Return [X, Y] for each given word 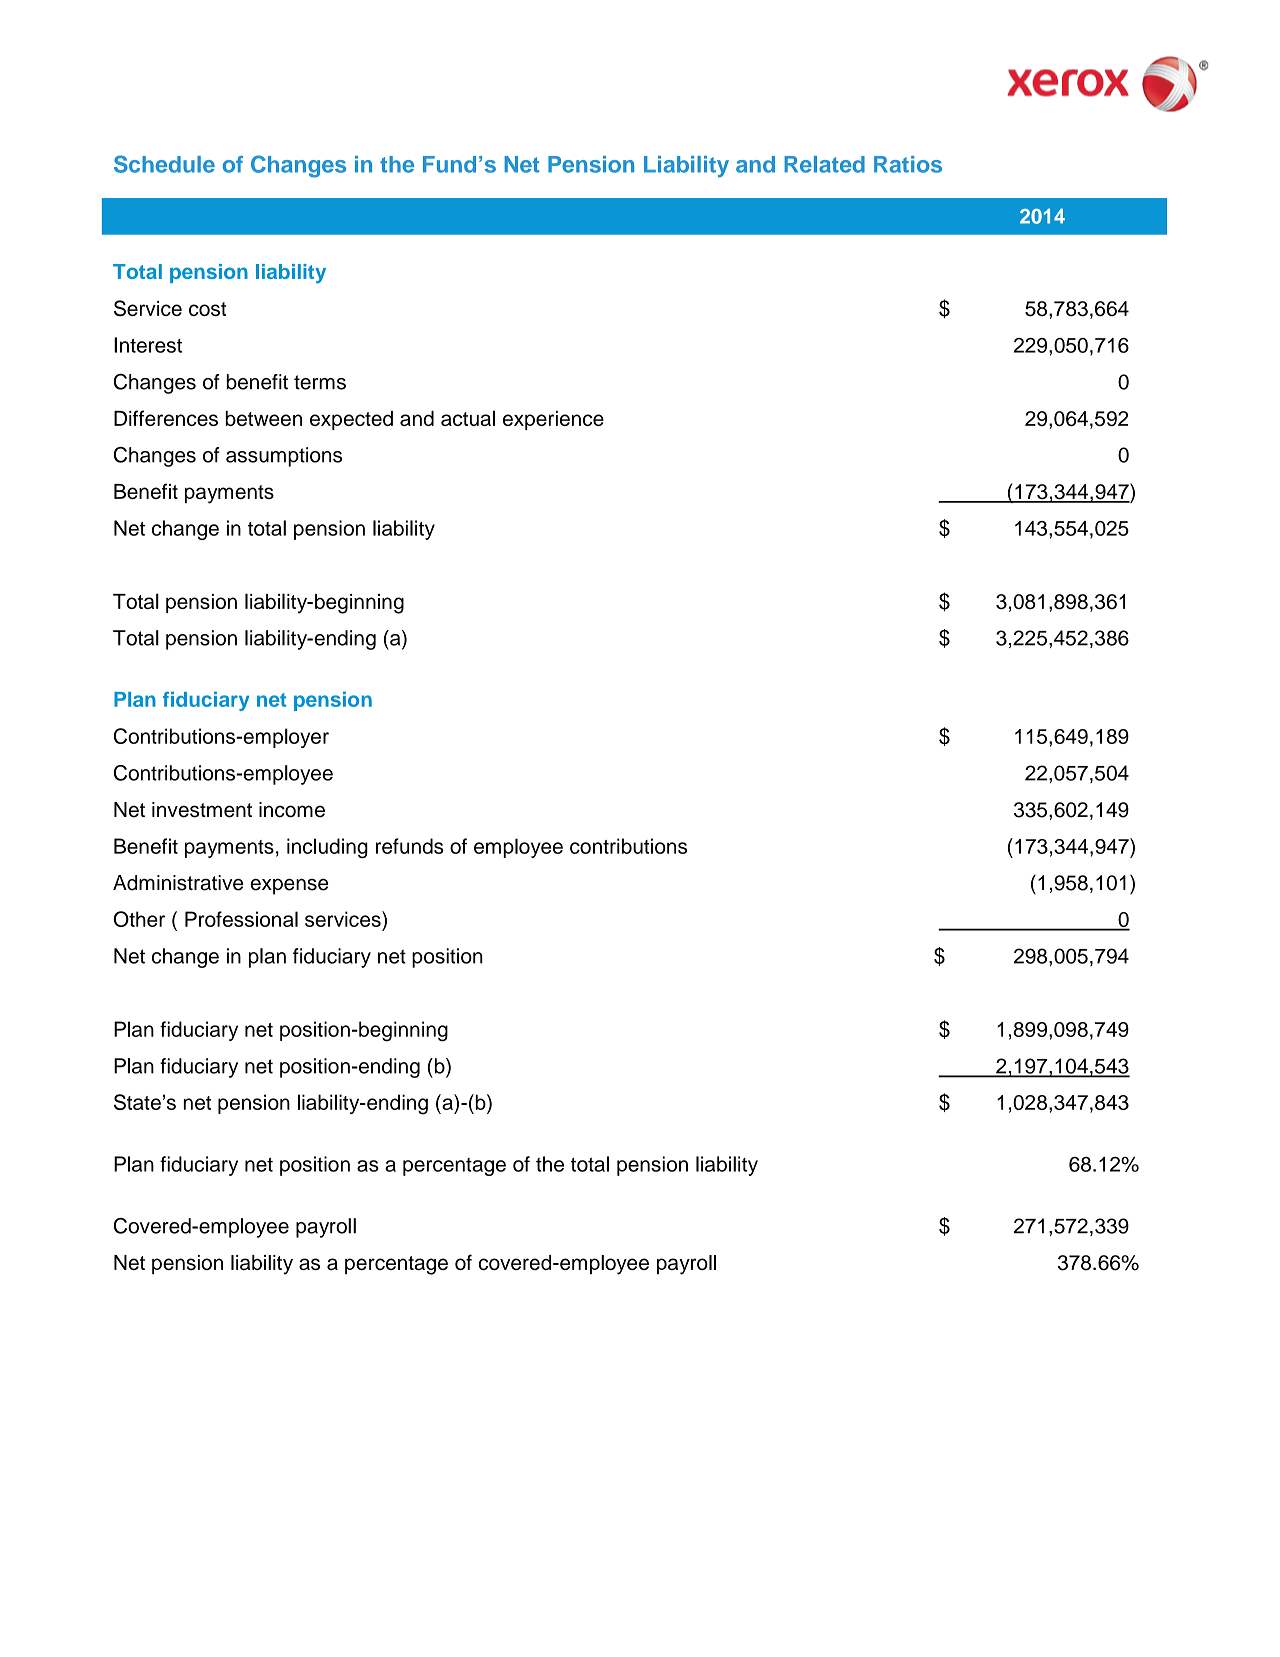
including [327, 848]
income [292, 810]
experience [553, 420]
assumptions [284, 457]
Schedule [164, 164]
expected [351, 420]
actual [468, 418]
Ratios [908, 164]
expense [289, 886]
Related [824, 164]
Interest [148, 345]
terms [320, 382]
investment [202, 810]
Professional [241, 919]
